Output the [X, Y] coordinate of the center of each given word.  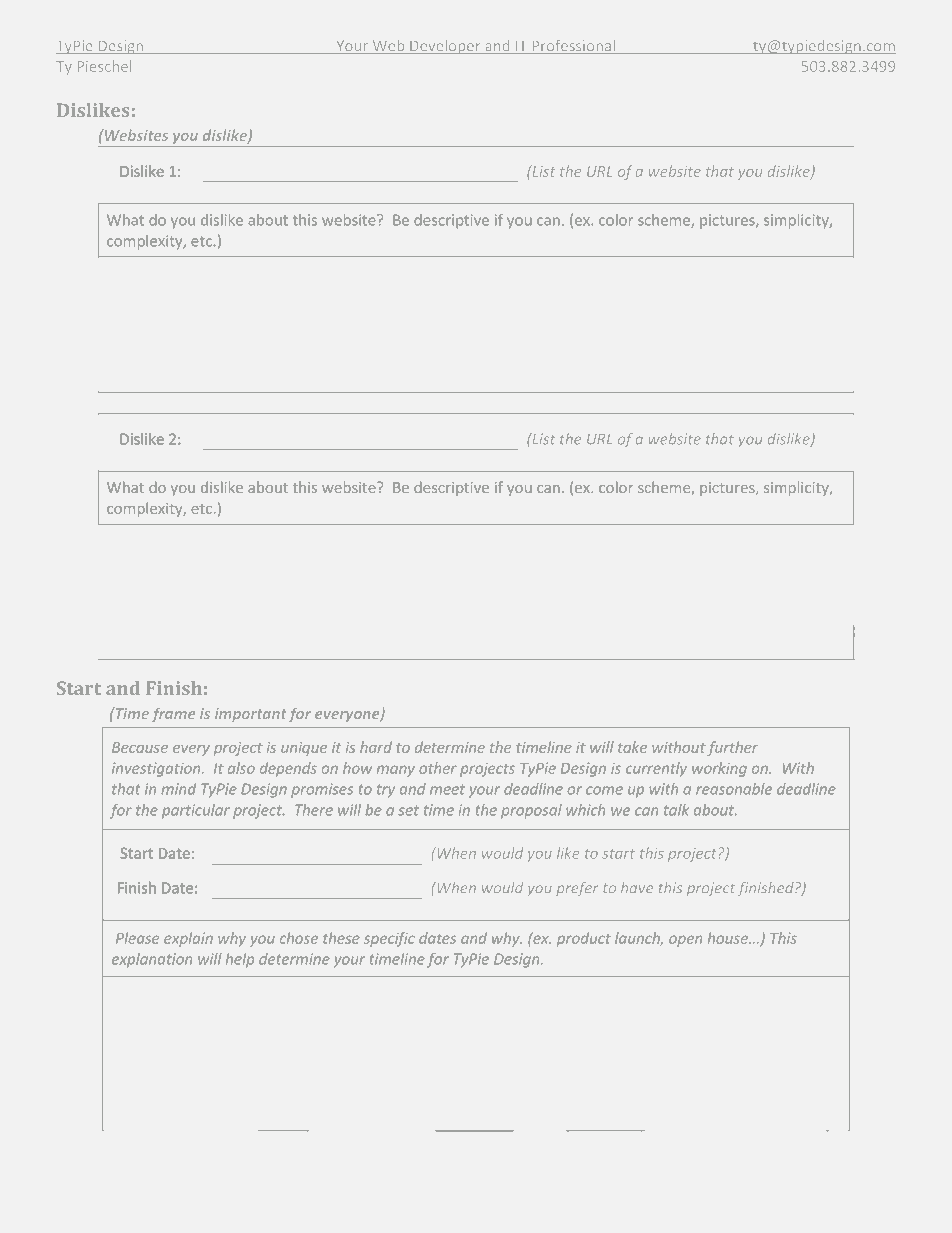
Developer [445, 47]
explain [188, 939]
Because [140, 747]
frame [173, 714]
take [632, 747]
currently [656, 769]
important [251, 715]
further [733, 748]
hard [376, 747]
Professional [573, 47]
